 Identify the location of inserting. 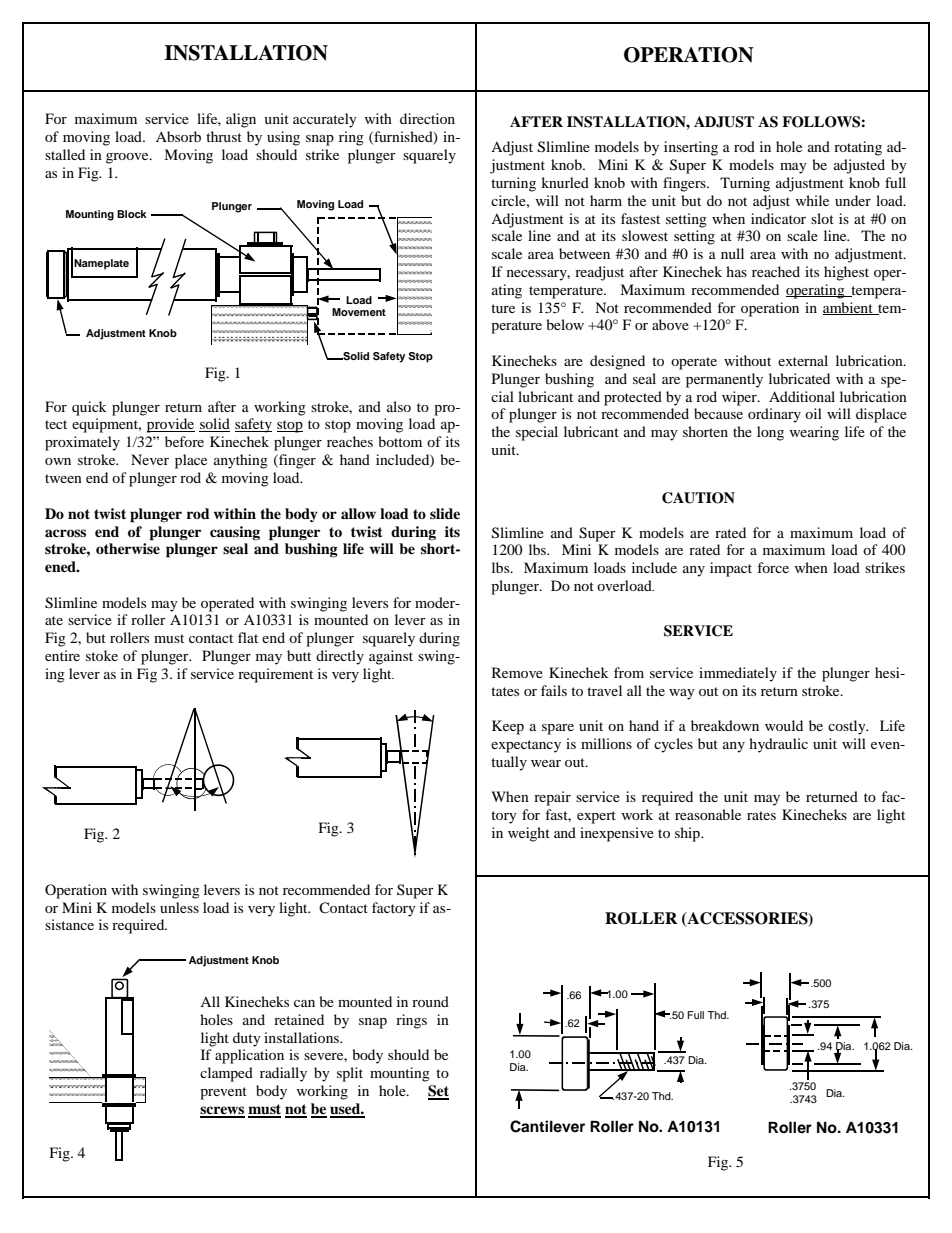
(691, 148).
